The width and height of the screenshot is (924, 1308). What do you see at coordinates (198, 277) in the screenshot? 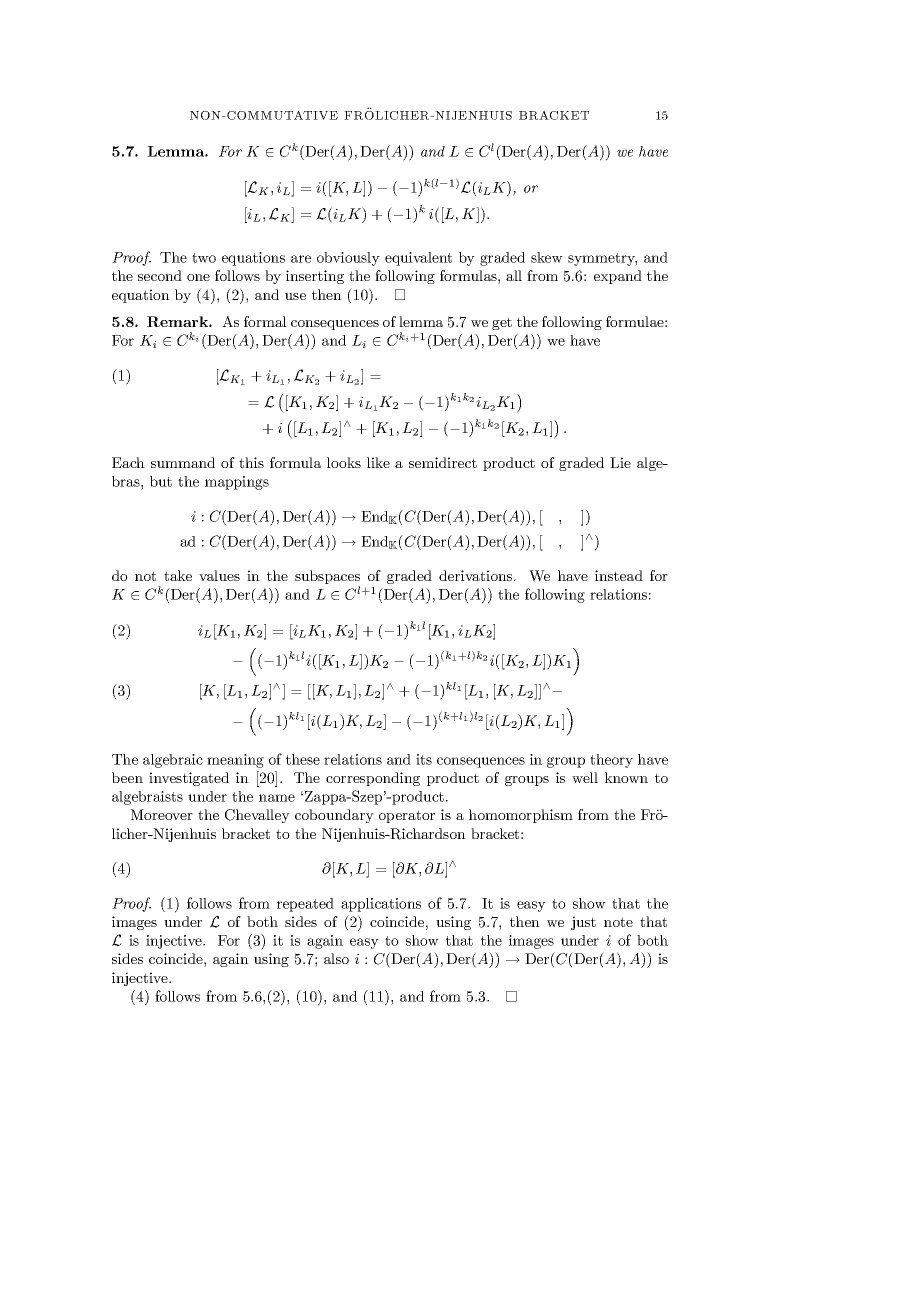
I see `one` at bounding box center [198, 277].
